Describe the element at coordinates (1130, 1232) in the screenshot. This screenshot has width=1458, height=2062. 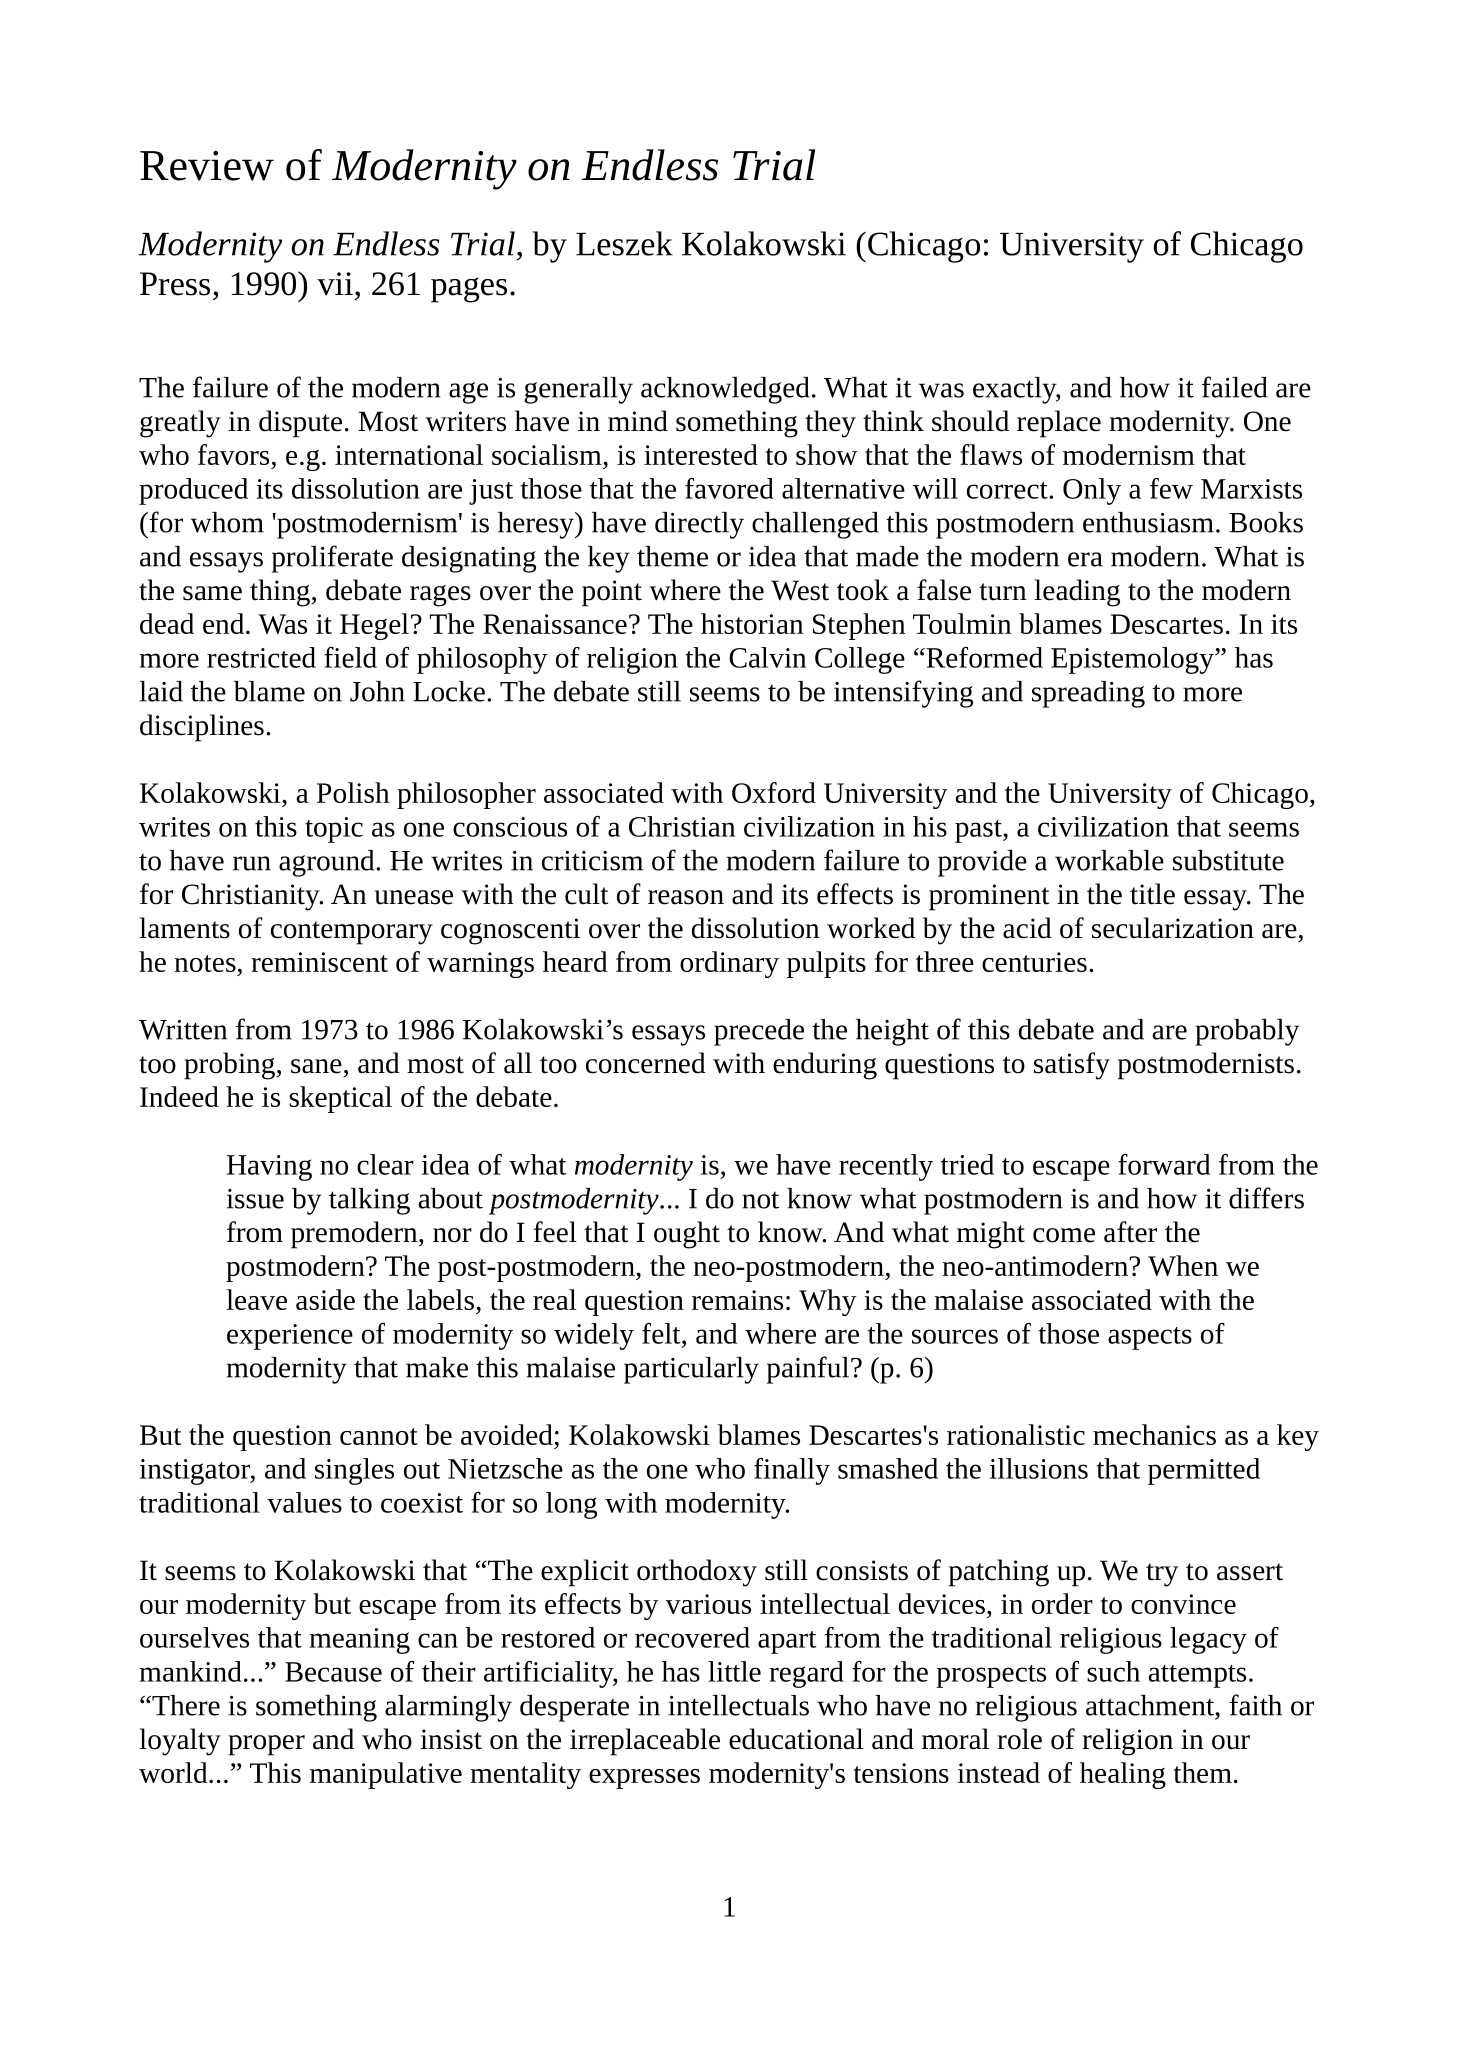
I see `after` at that location.
